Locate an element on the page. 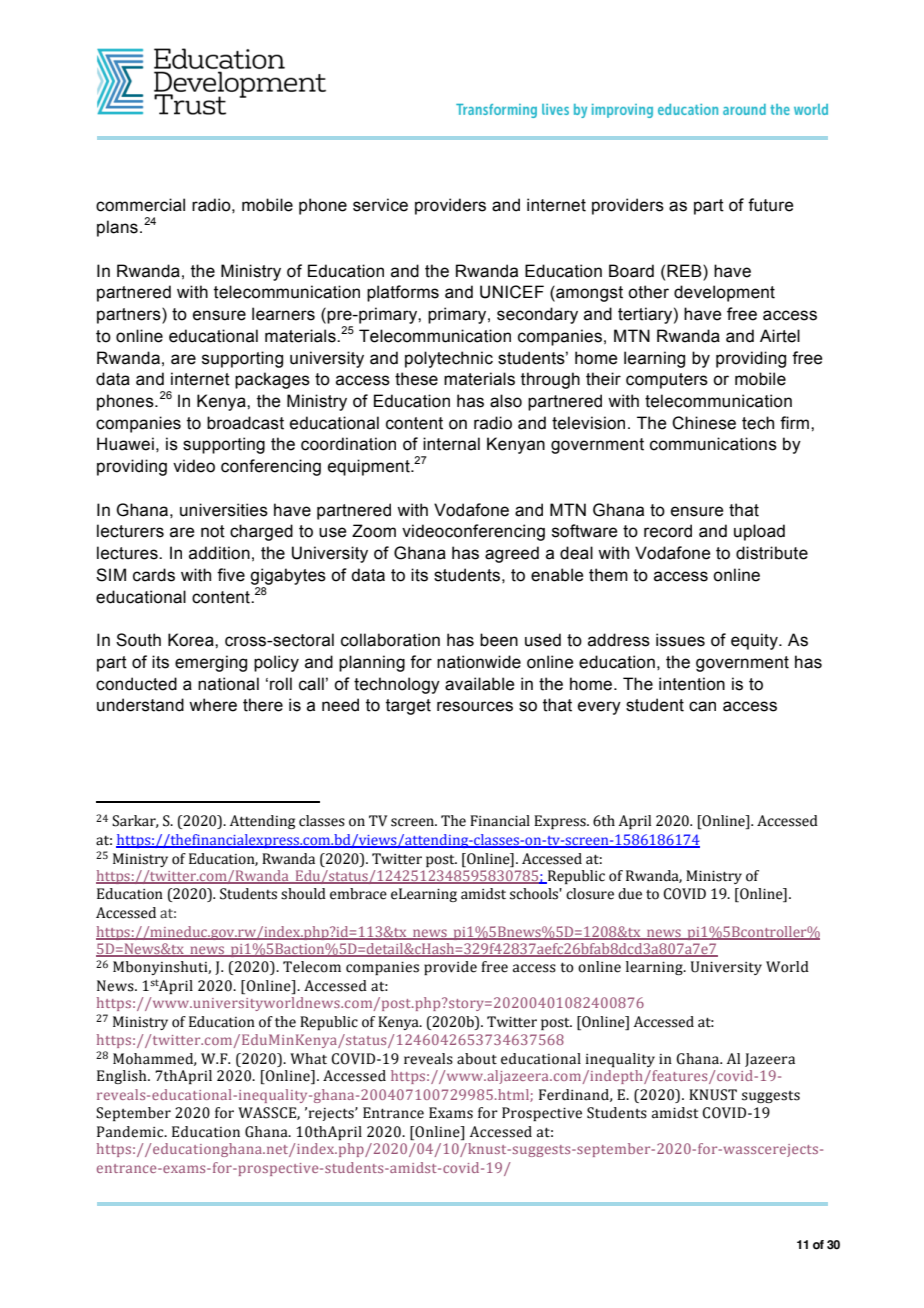 Image resolution: width=924 pixels, height=1308 pixels. REB is located at coordinates (685, 270).
